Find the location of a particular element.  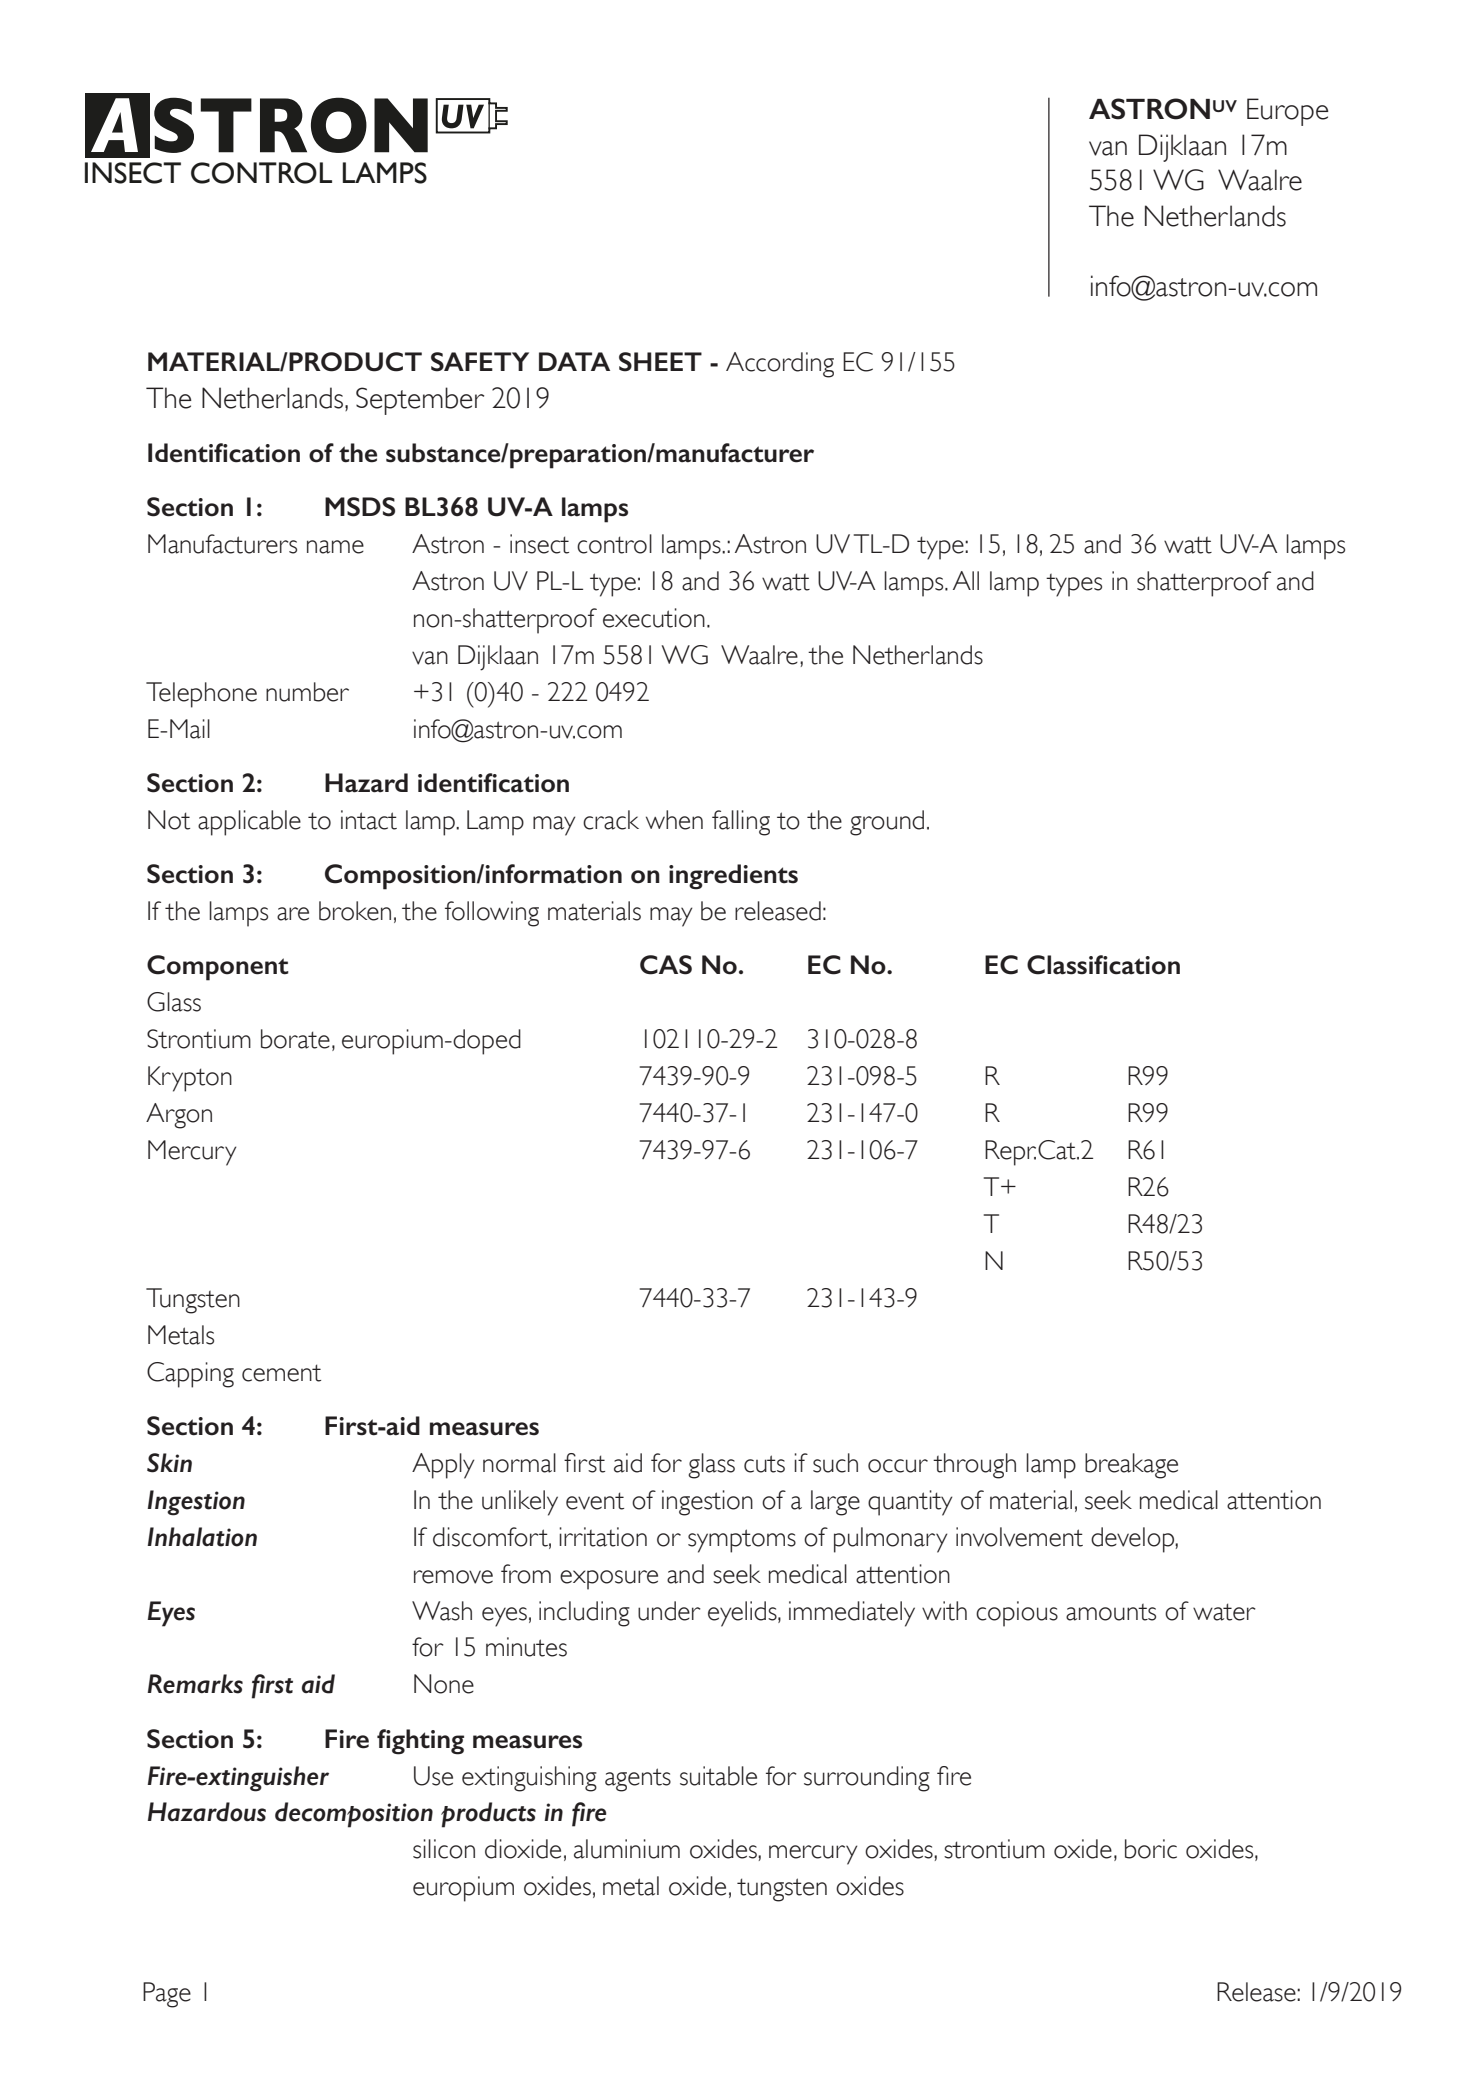

According is located at coordinates (780, 365).
